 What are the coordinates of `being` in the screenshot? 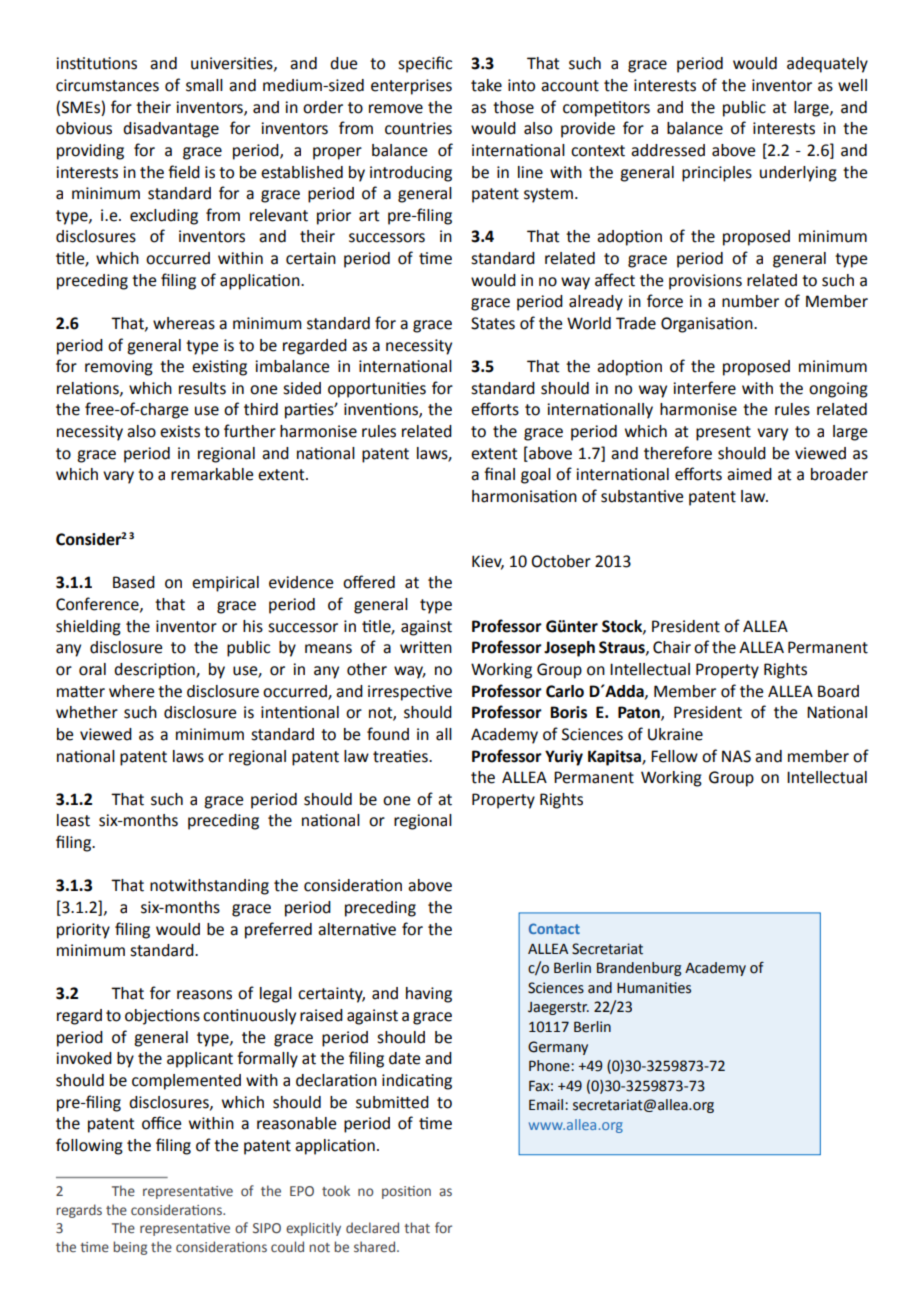 It's located at (130, 1248).
